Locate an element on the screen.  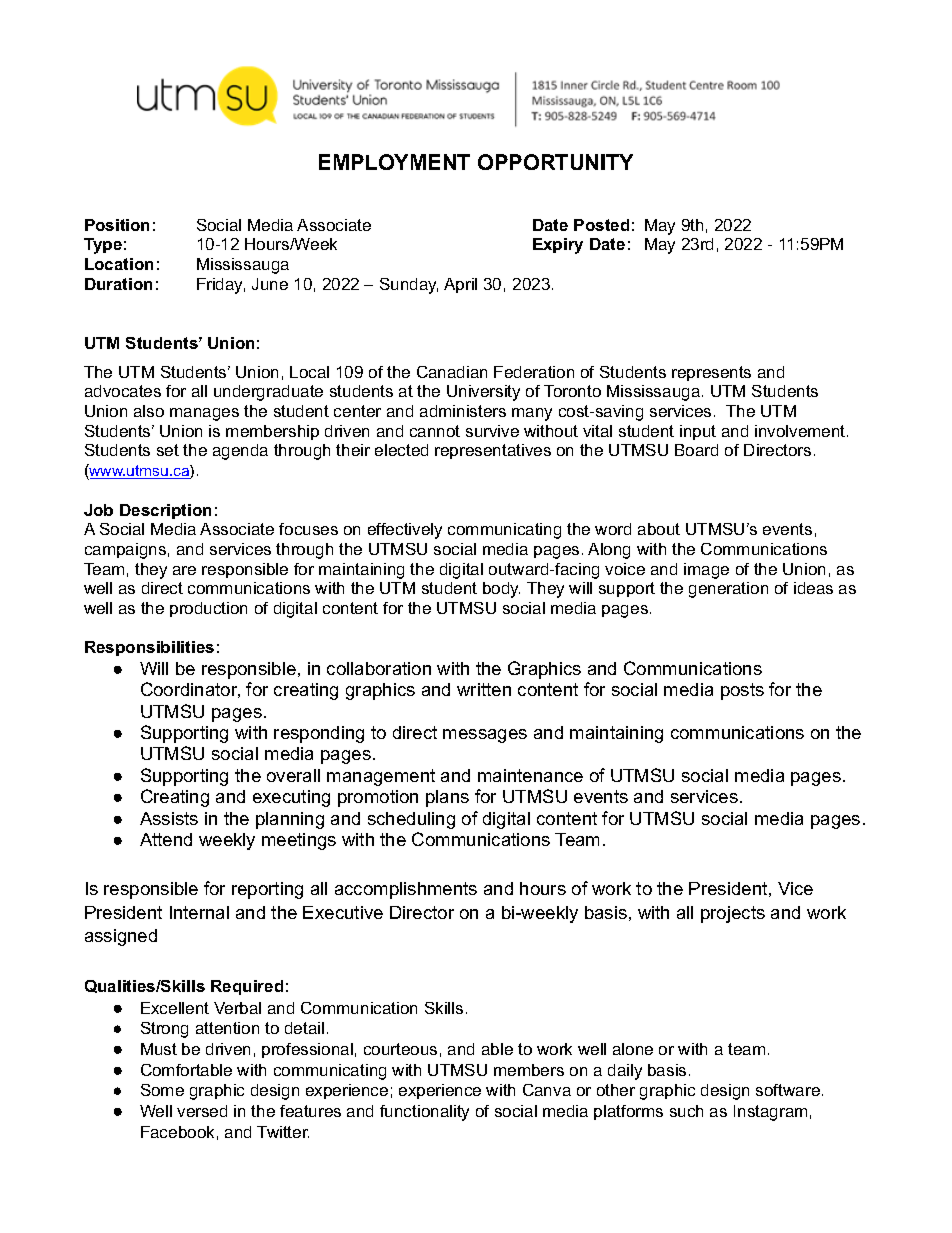
EMPLOYMENT is located at coordinates (394, 162).
